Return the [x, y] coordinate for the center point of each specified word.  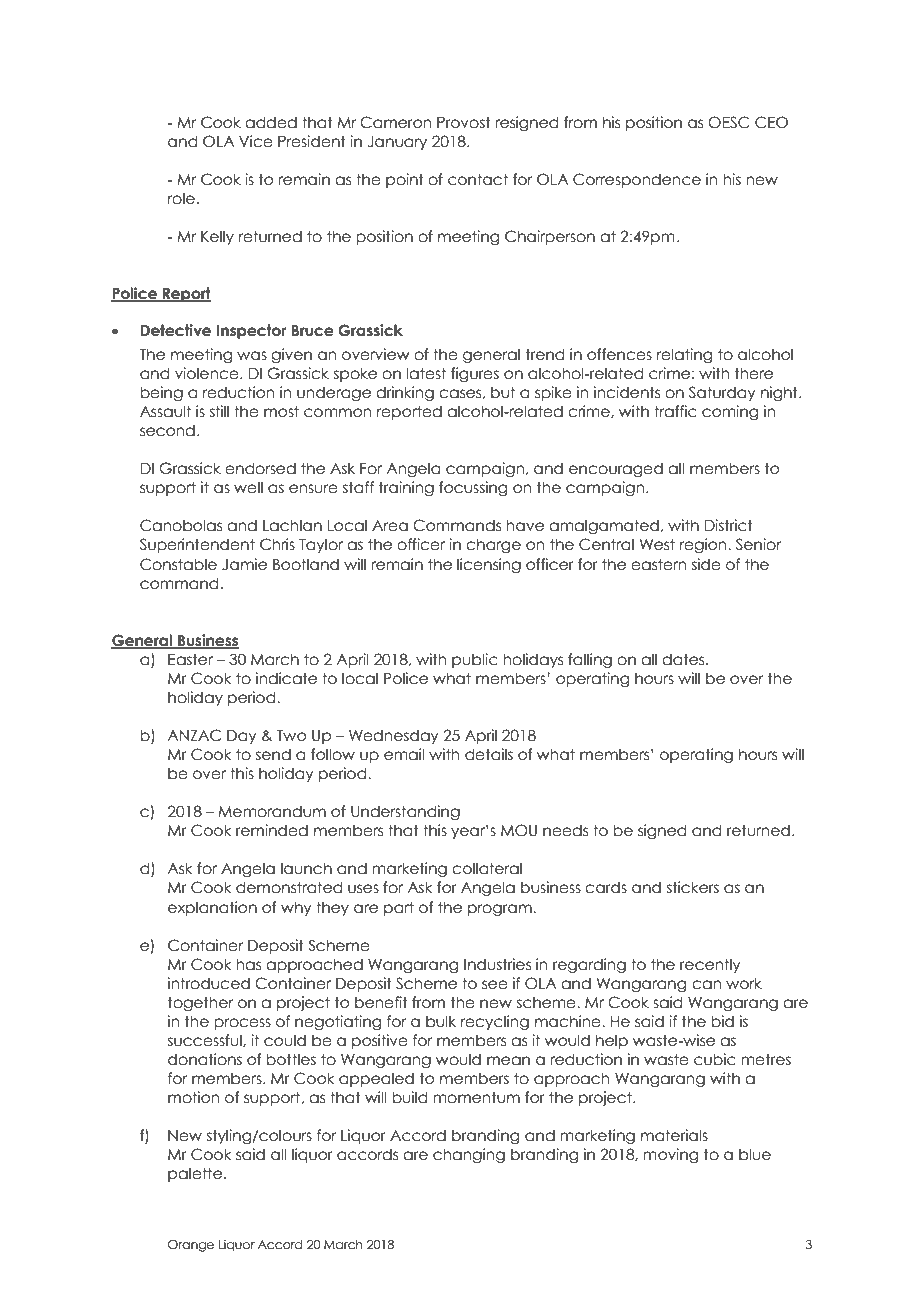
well [248, 487]
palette [195, 1174]
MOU [519, 830]
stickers [693, 887]
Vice [256, 141]
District [729, 525]
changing [469, 1155]
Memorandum [272, 811]
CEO [771, 122]
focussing [473, 488]
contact [478, 179]
